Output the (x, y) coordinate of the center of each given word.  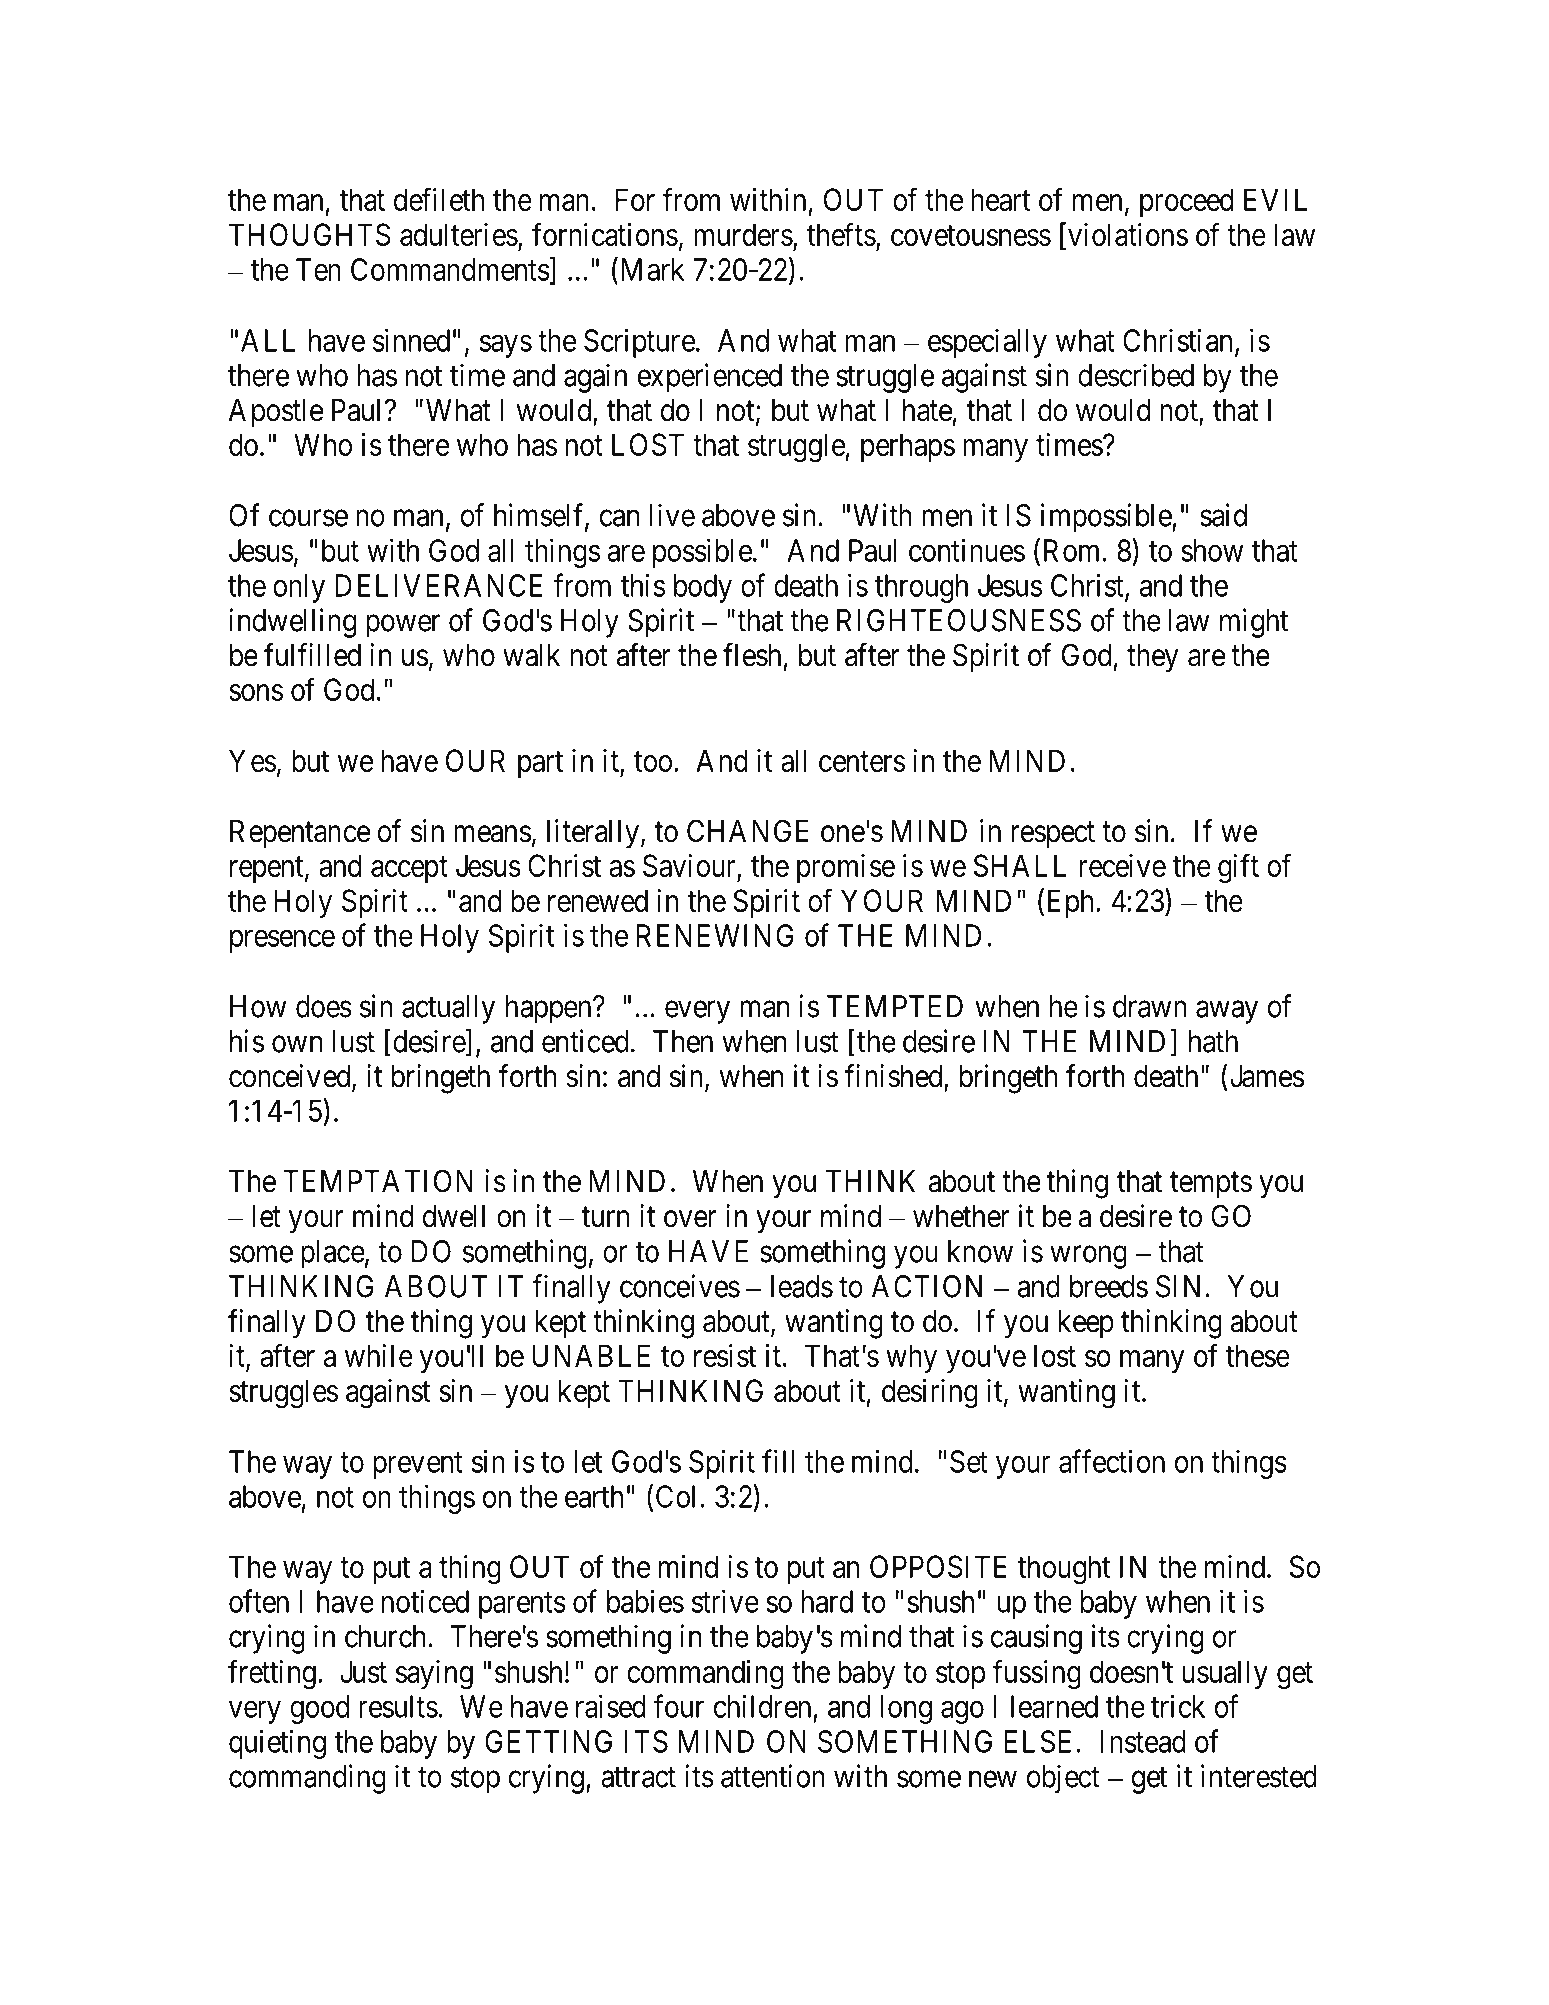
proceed (1186, 202)
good (319, 1709)
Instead (1143, 1741)
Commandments (450, 269)
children (762, 1706)
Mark (650, 269)
